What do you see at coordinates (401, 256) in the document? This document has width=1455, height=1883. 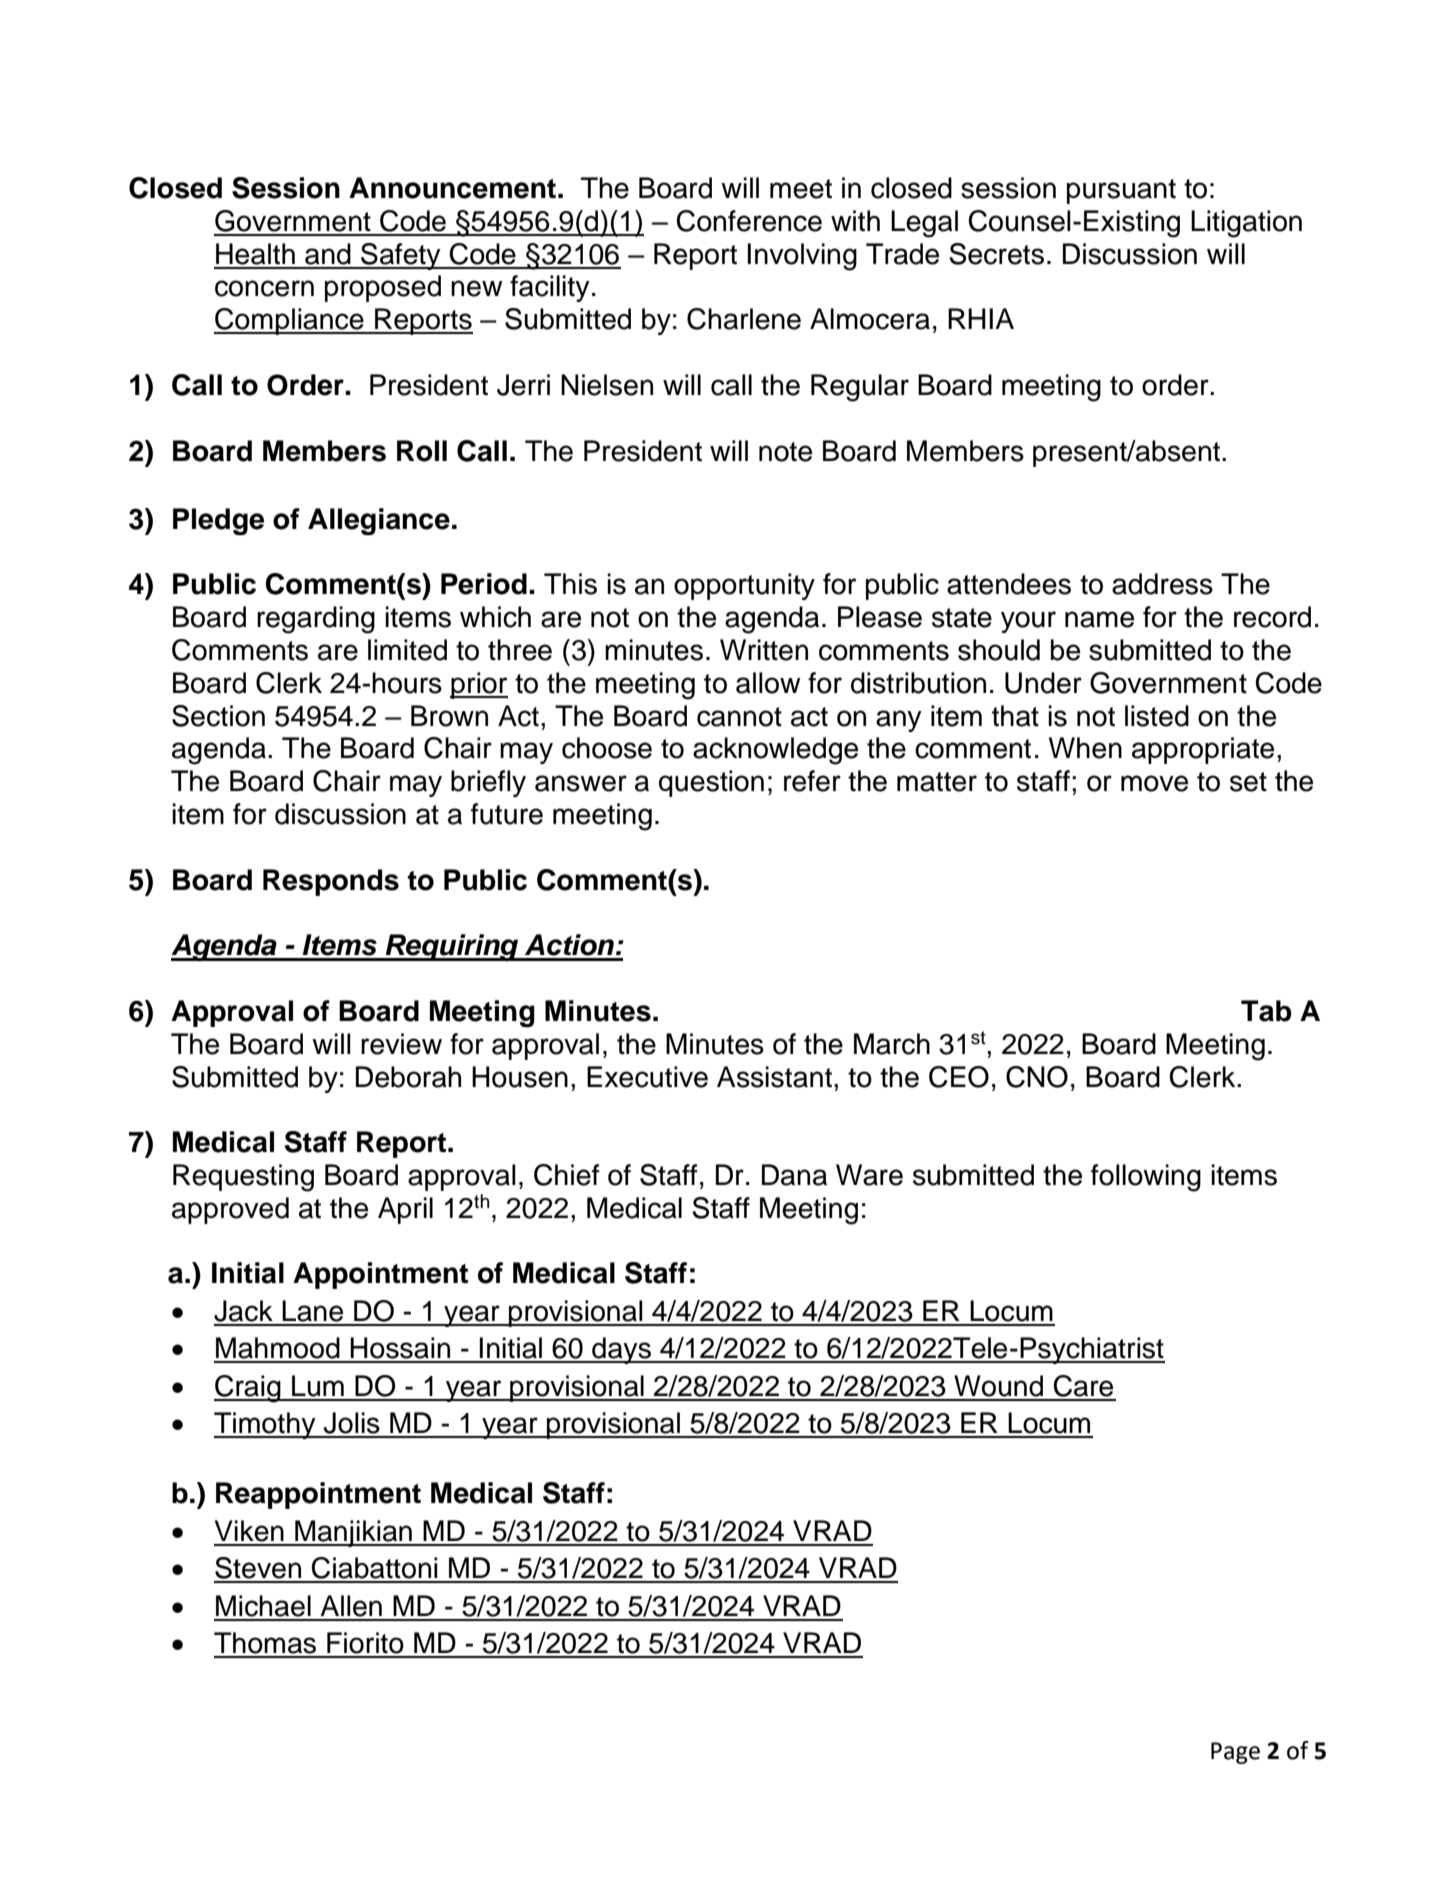 I see `Safety` at bounding box center [401, 256].
